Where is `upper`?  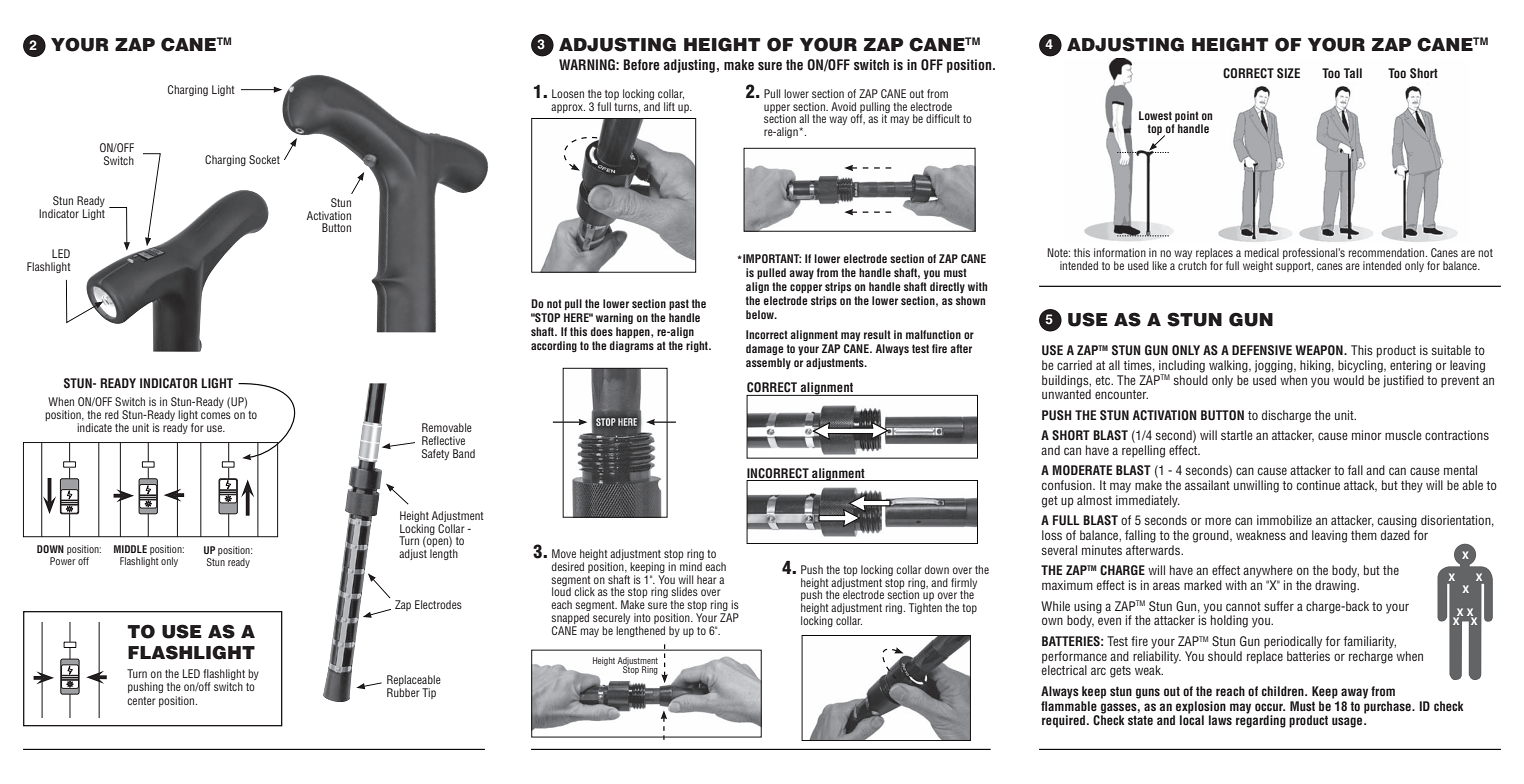
upper is located at coordinates (777, 109).
